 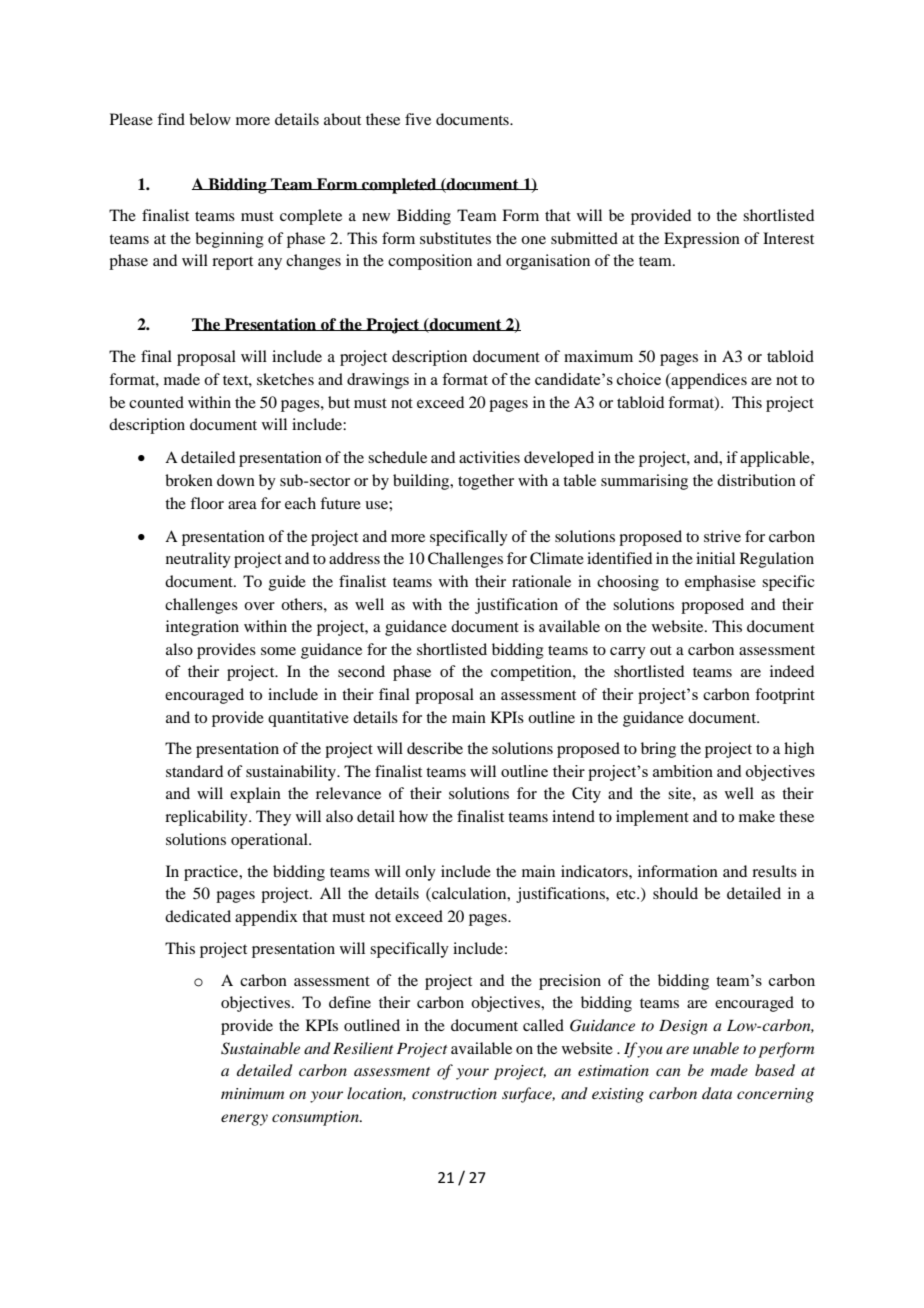 What do you see at coordinates (156, 402) in the image?
I see `counted` at bounding box center [156, 402].
